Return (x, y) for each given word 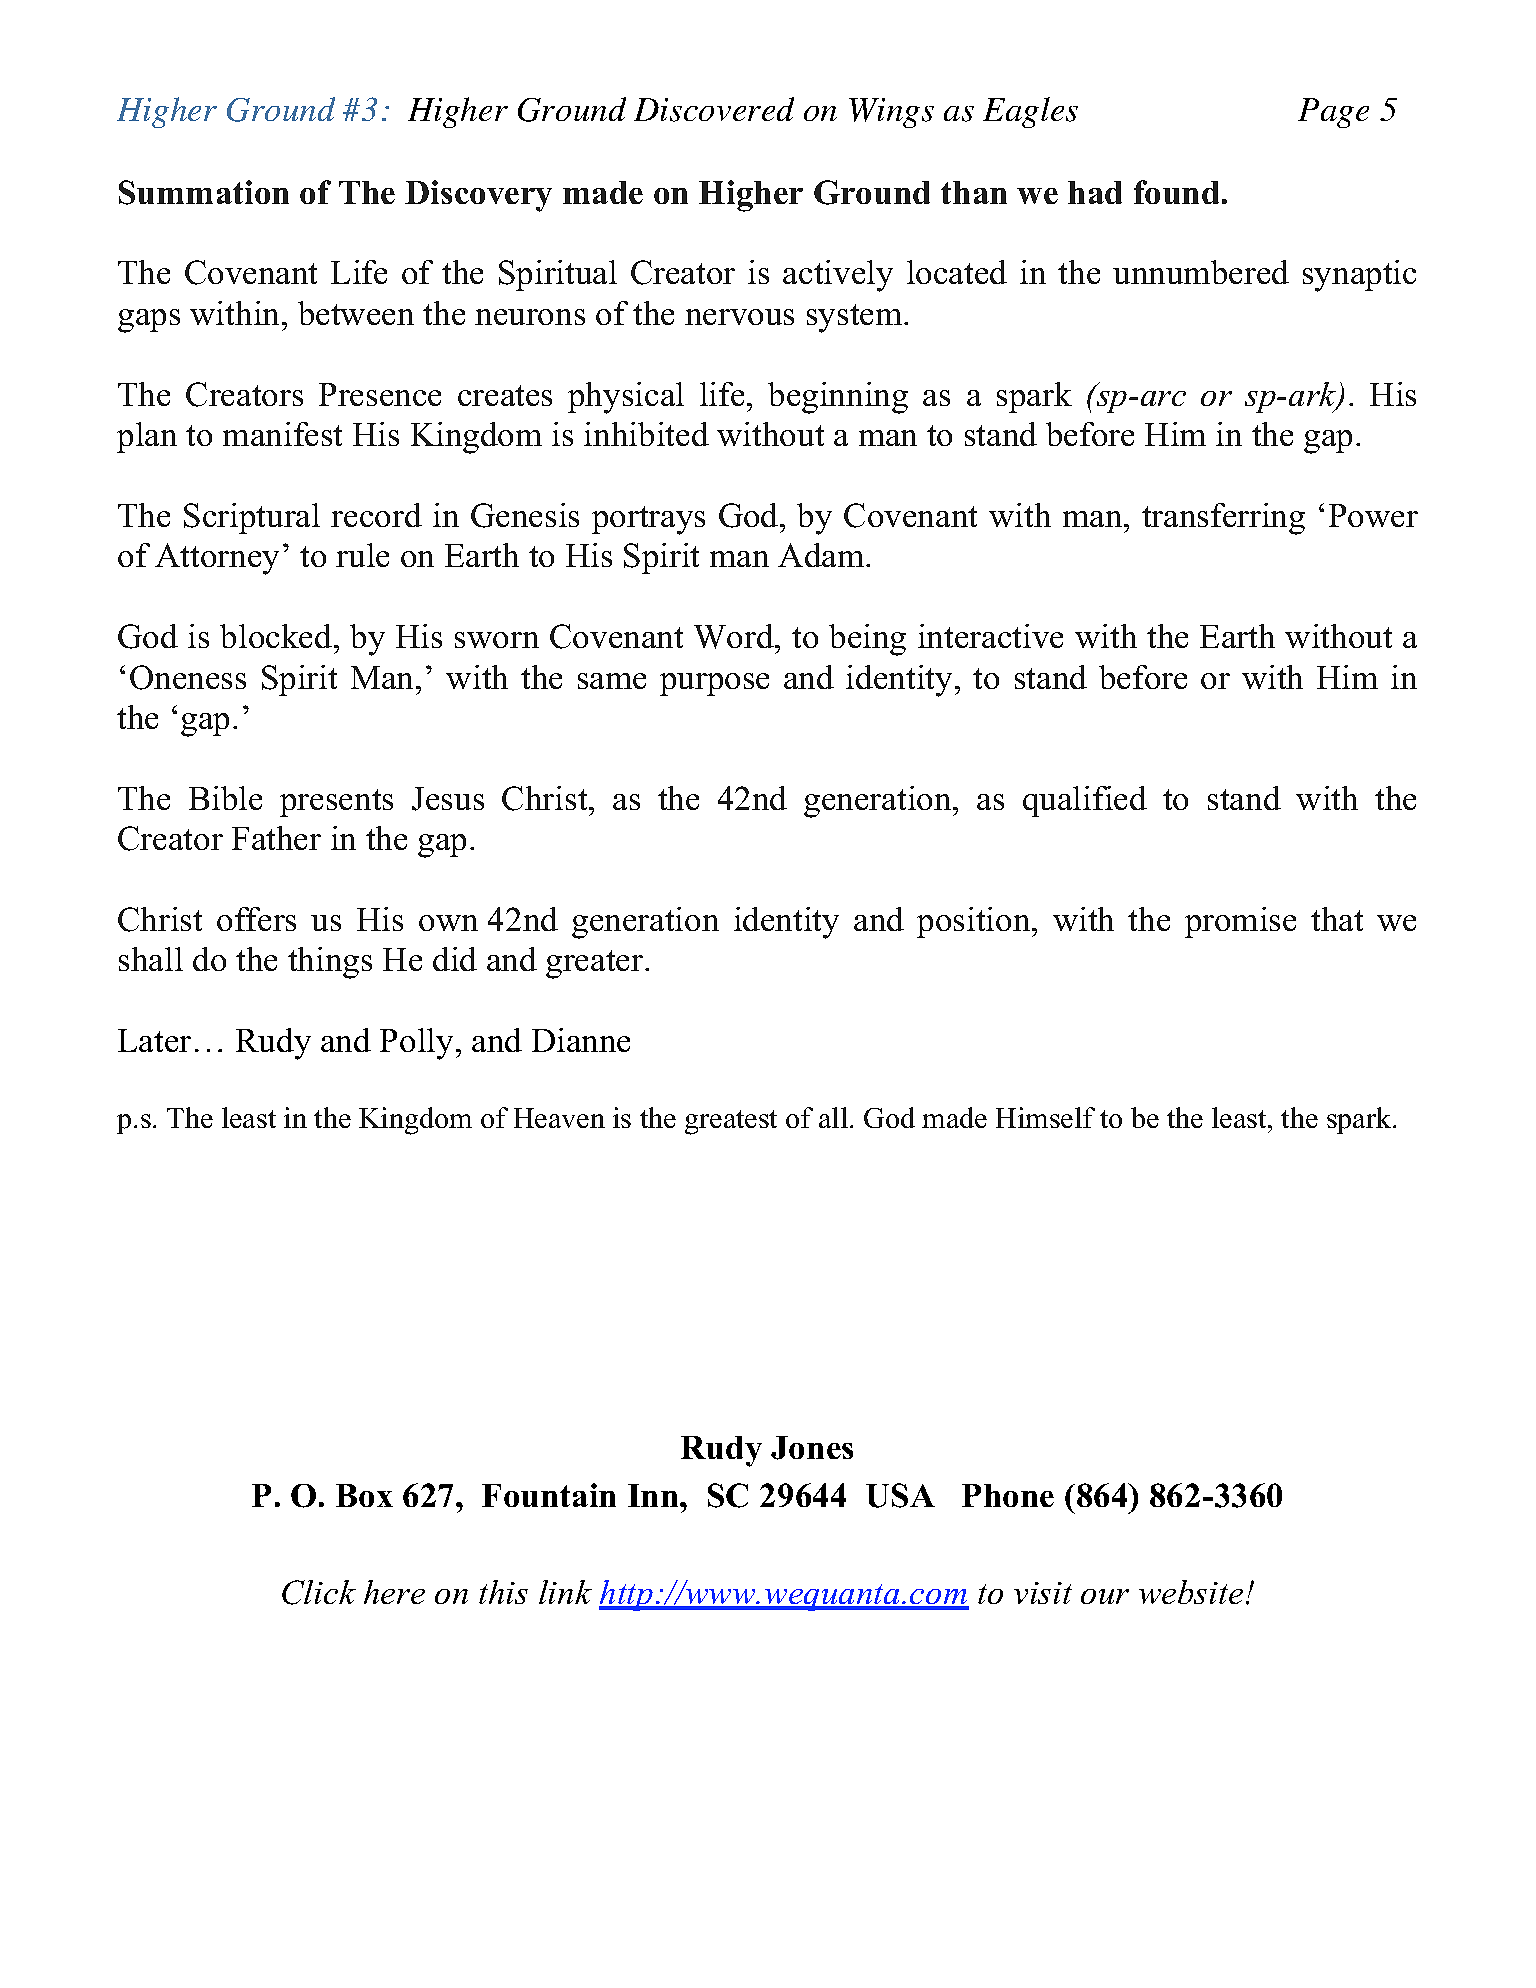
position (975, 922)
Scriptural (252, 518)
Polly (416, 1044)
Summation (204, 192)
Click (319, 1592)
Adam (822, 555)
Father (276, 838)
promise (1240, 922)
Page (1333, 113)
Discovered (714, 109)
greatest (731, 1122)
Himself (1045, 1117)
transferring (1223, 519)
